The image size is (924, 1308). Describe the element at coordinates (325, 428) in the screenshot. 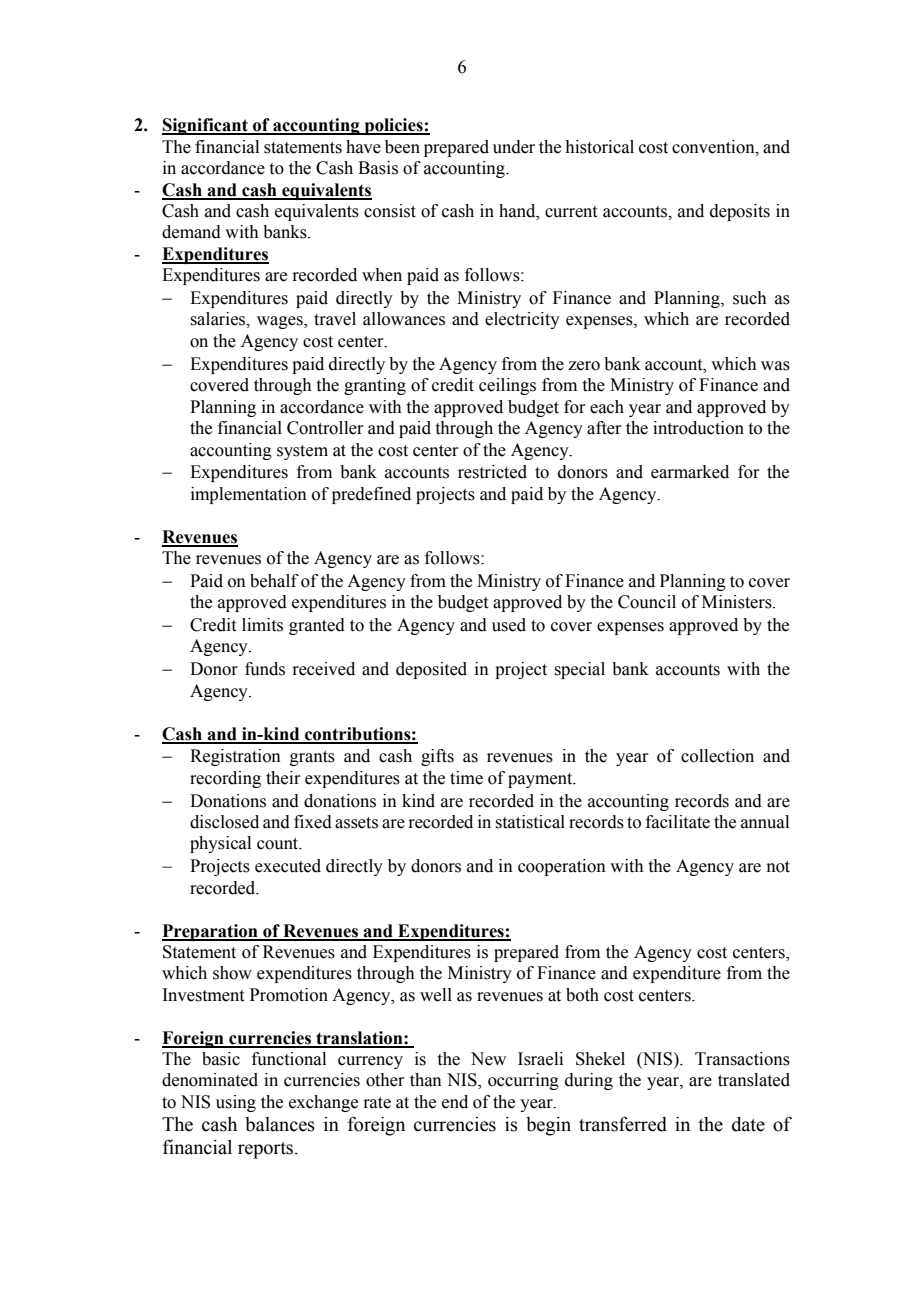

I see `Controller` at that location.
